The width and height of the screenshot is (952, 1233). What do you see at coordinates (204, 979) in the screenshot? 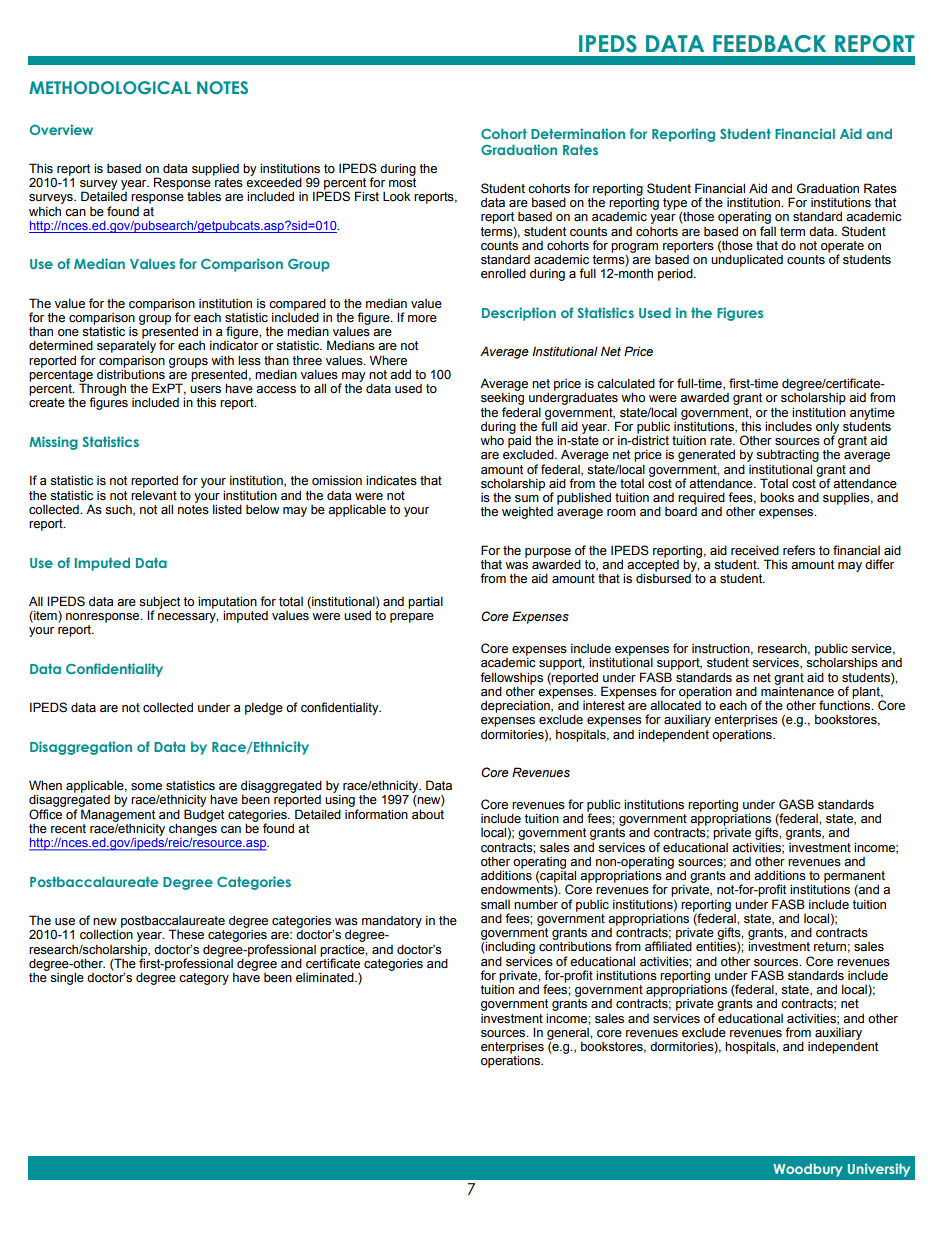
I see `category` at bounding box center [204, 979].
